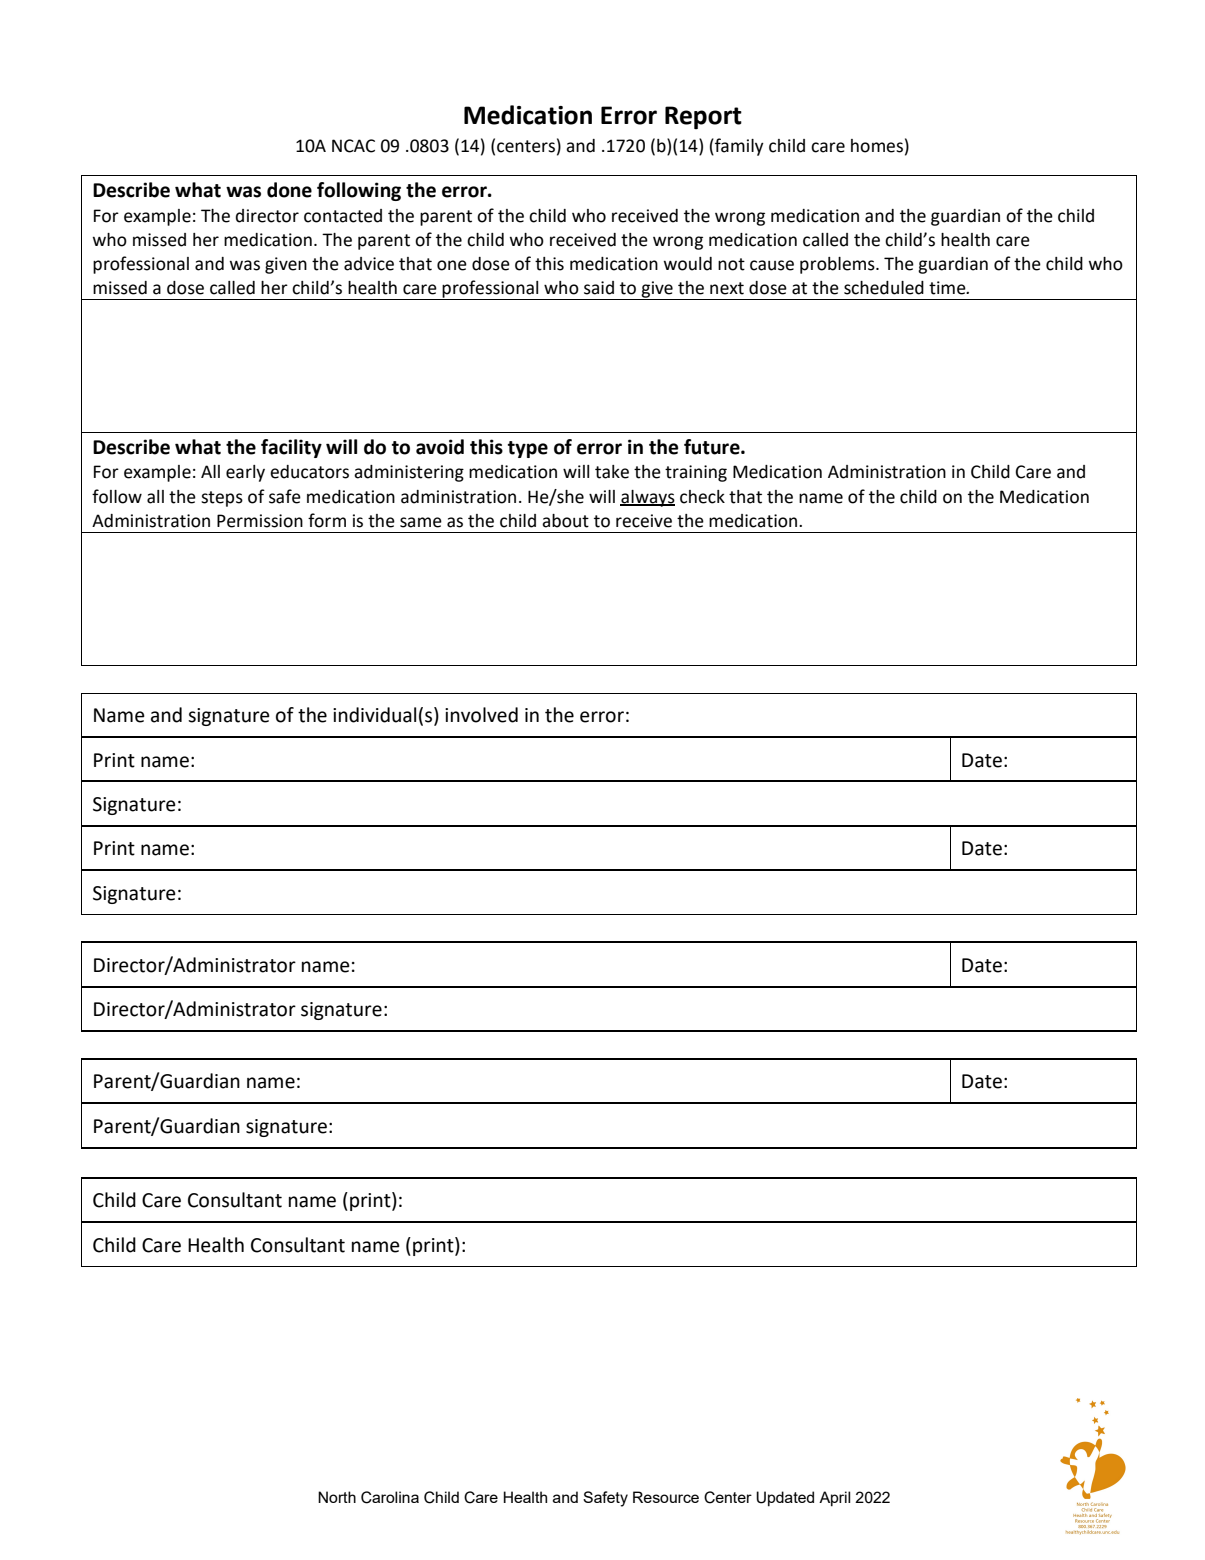 The height and width of the screenshot is (1560, 1205). Describe the element at coordinates (834, 1499) in the screenshot. I see `April` at that location.
